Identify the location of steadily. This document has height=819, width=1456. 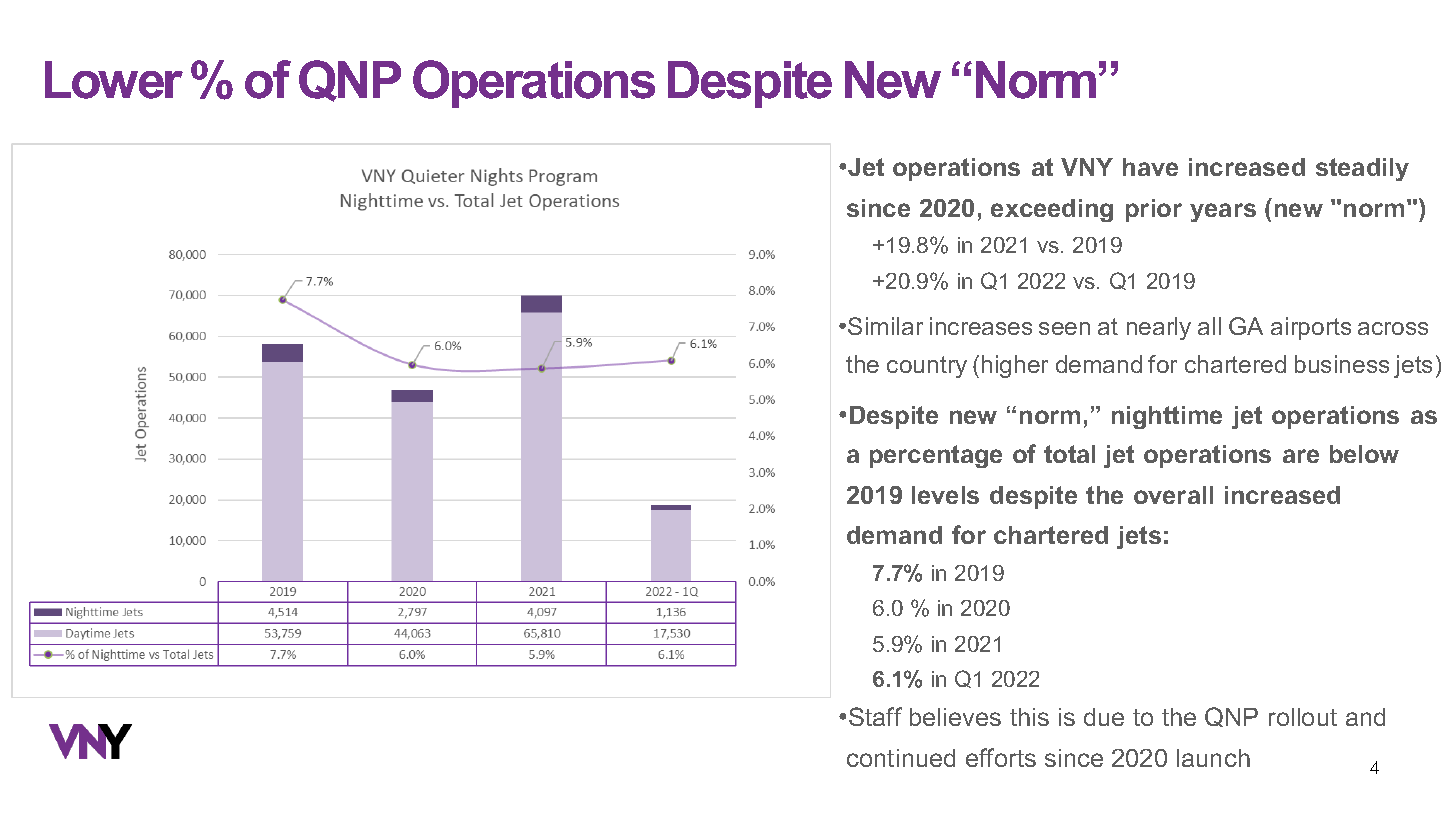
(1362, 169).
